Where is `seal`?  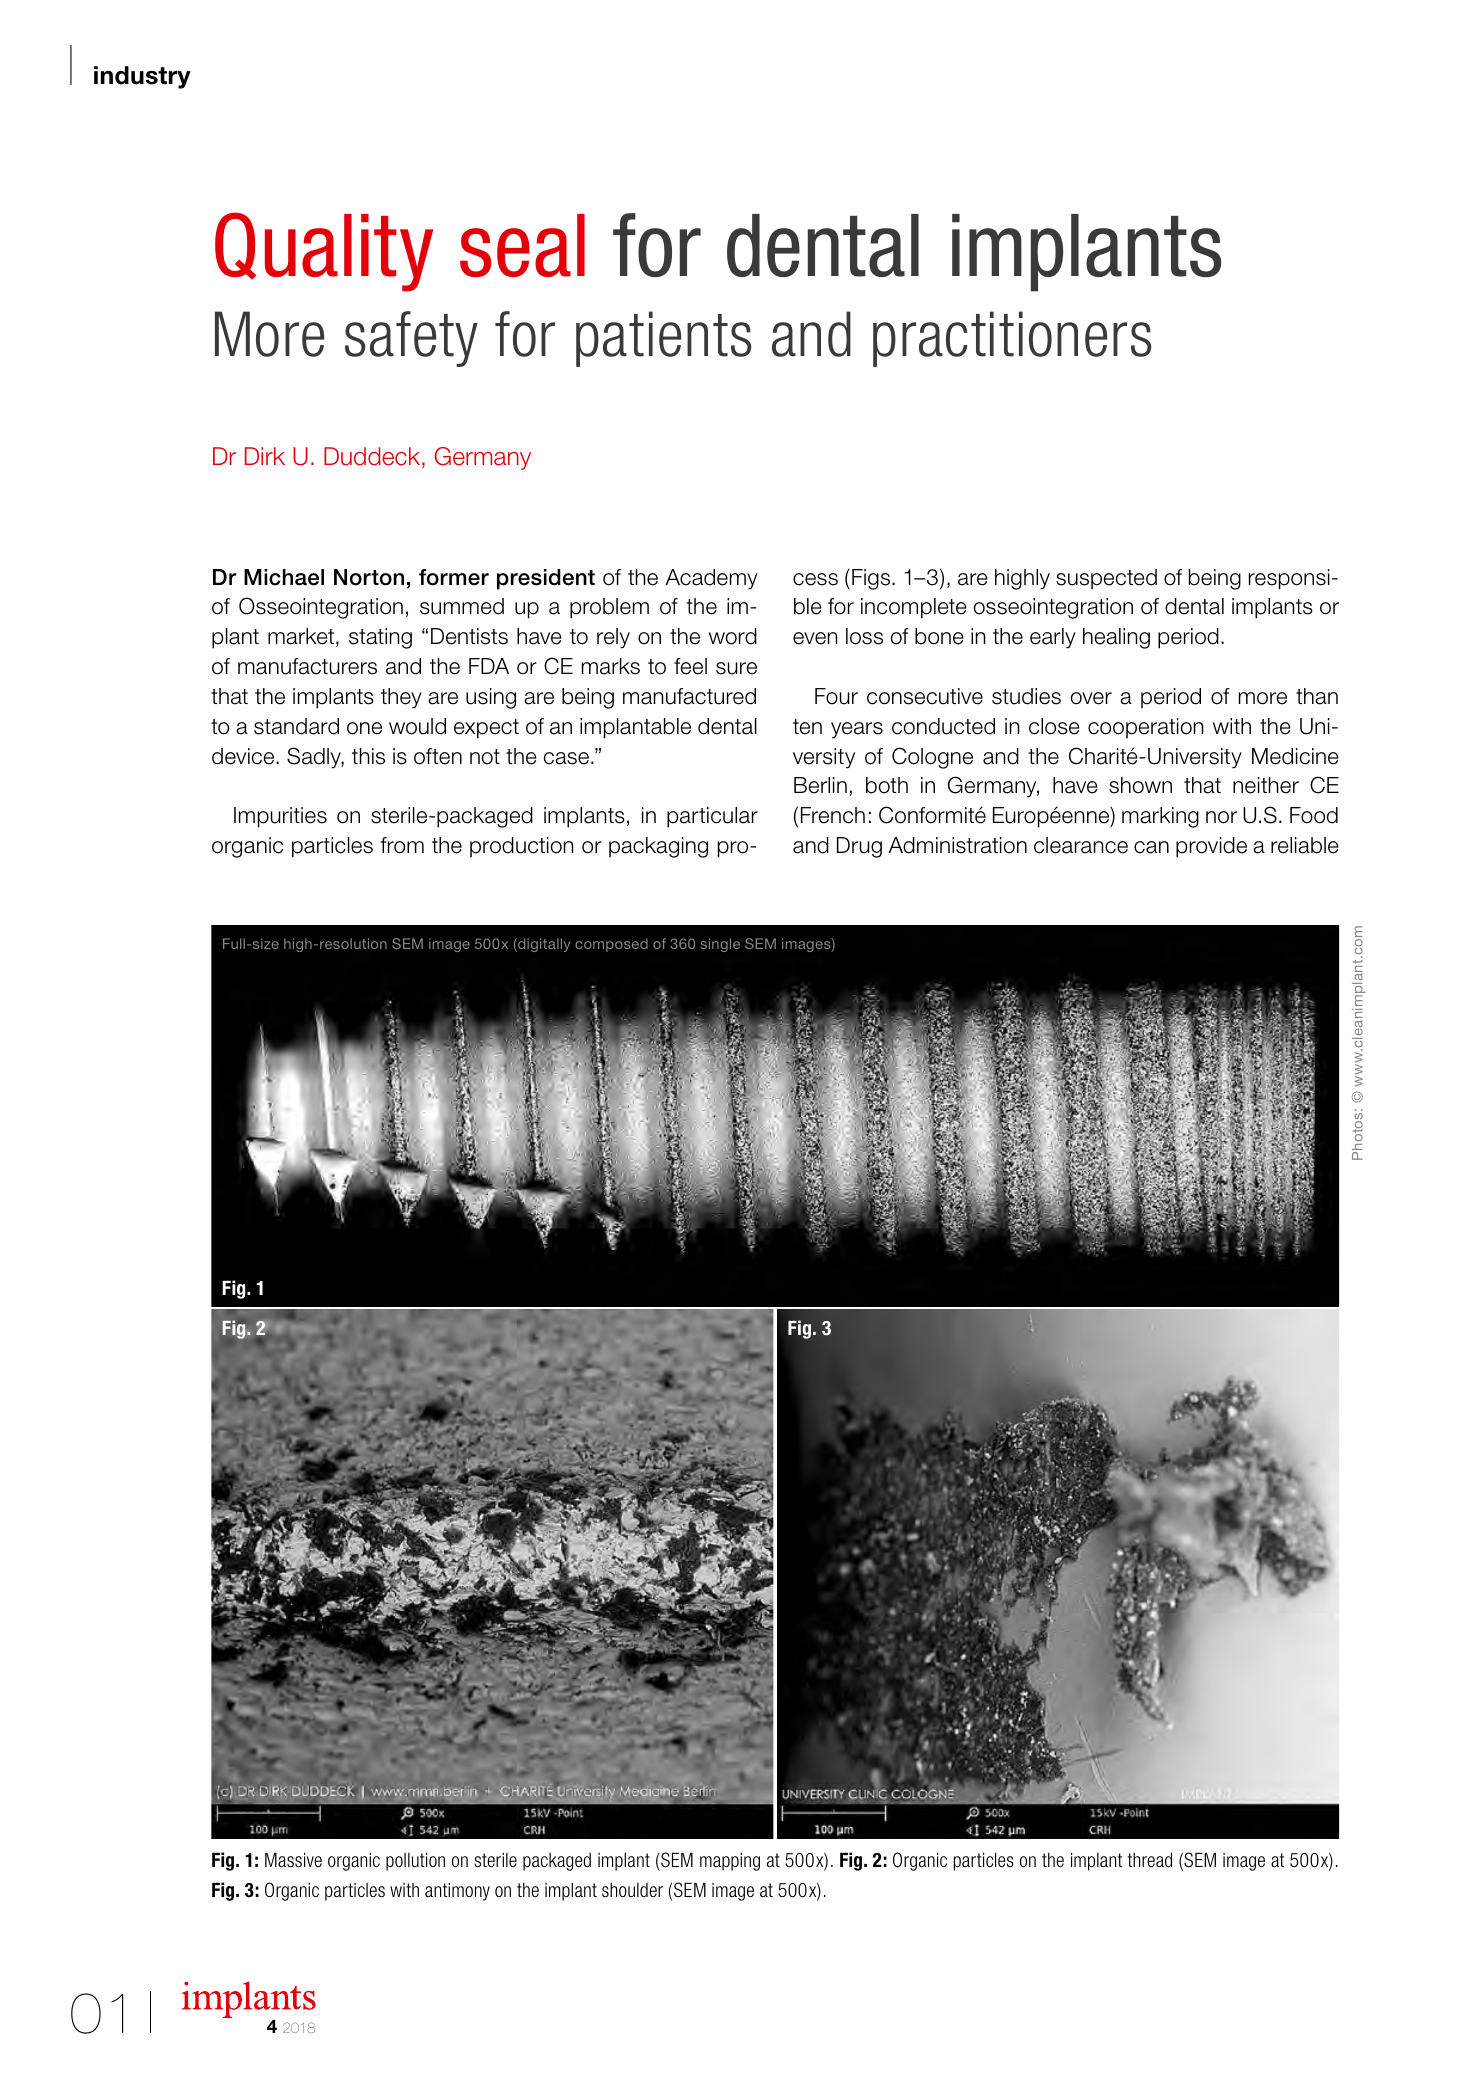
seal is located at coordinates (522, 245).
